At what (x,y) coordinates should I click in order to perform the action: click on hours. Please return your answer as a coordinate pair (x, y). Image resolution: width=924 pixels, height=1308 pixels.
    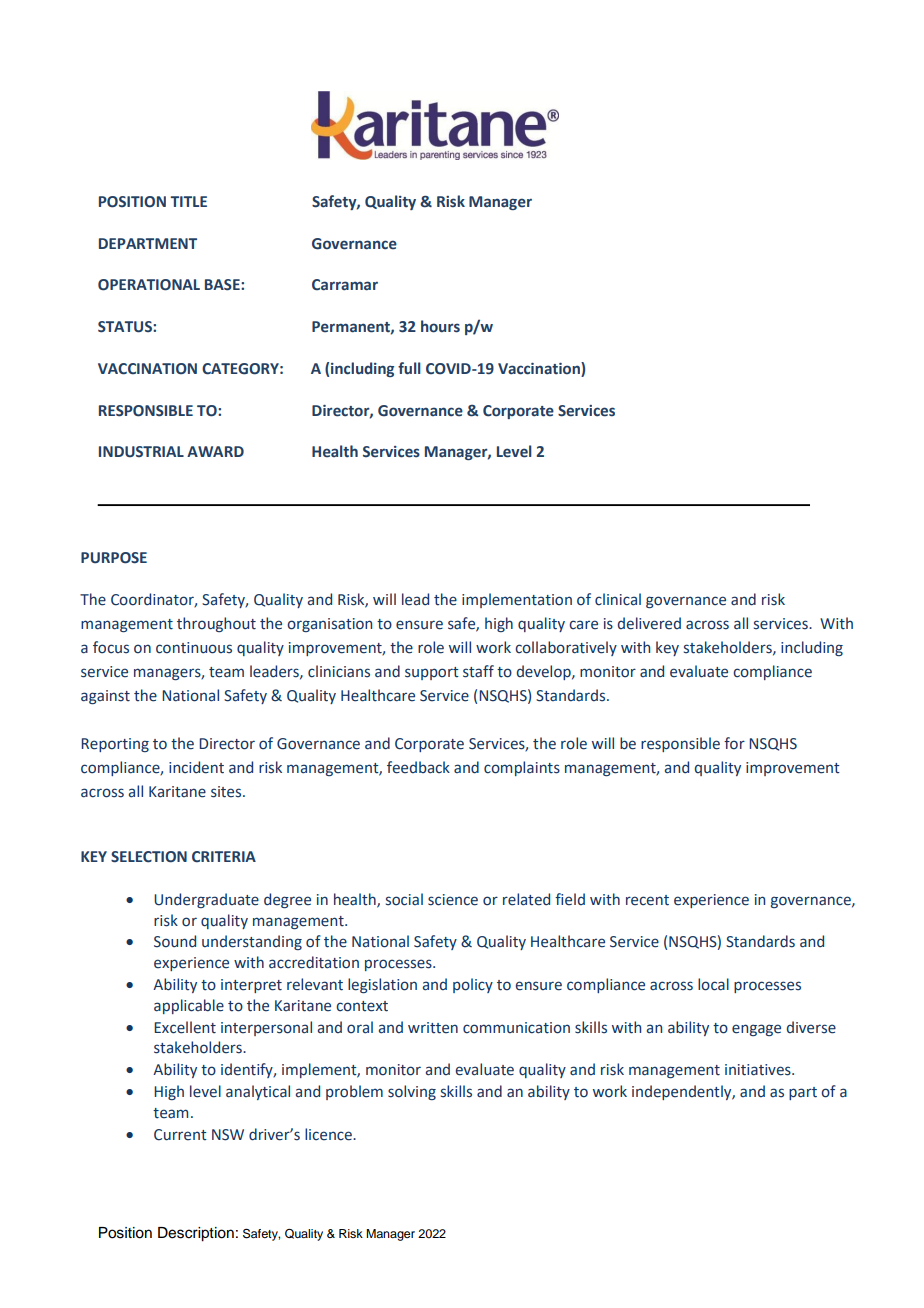
    Looking at the image, I should click on (440, 326).
